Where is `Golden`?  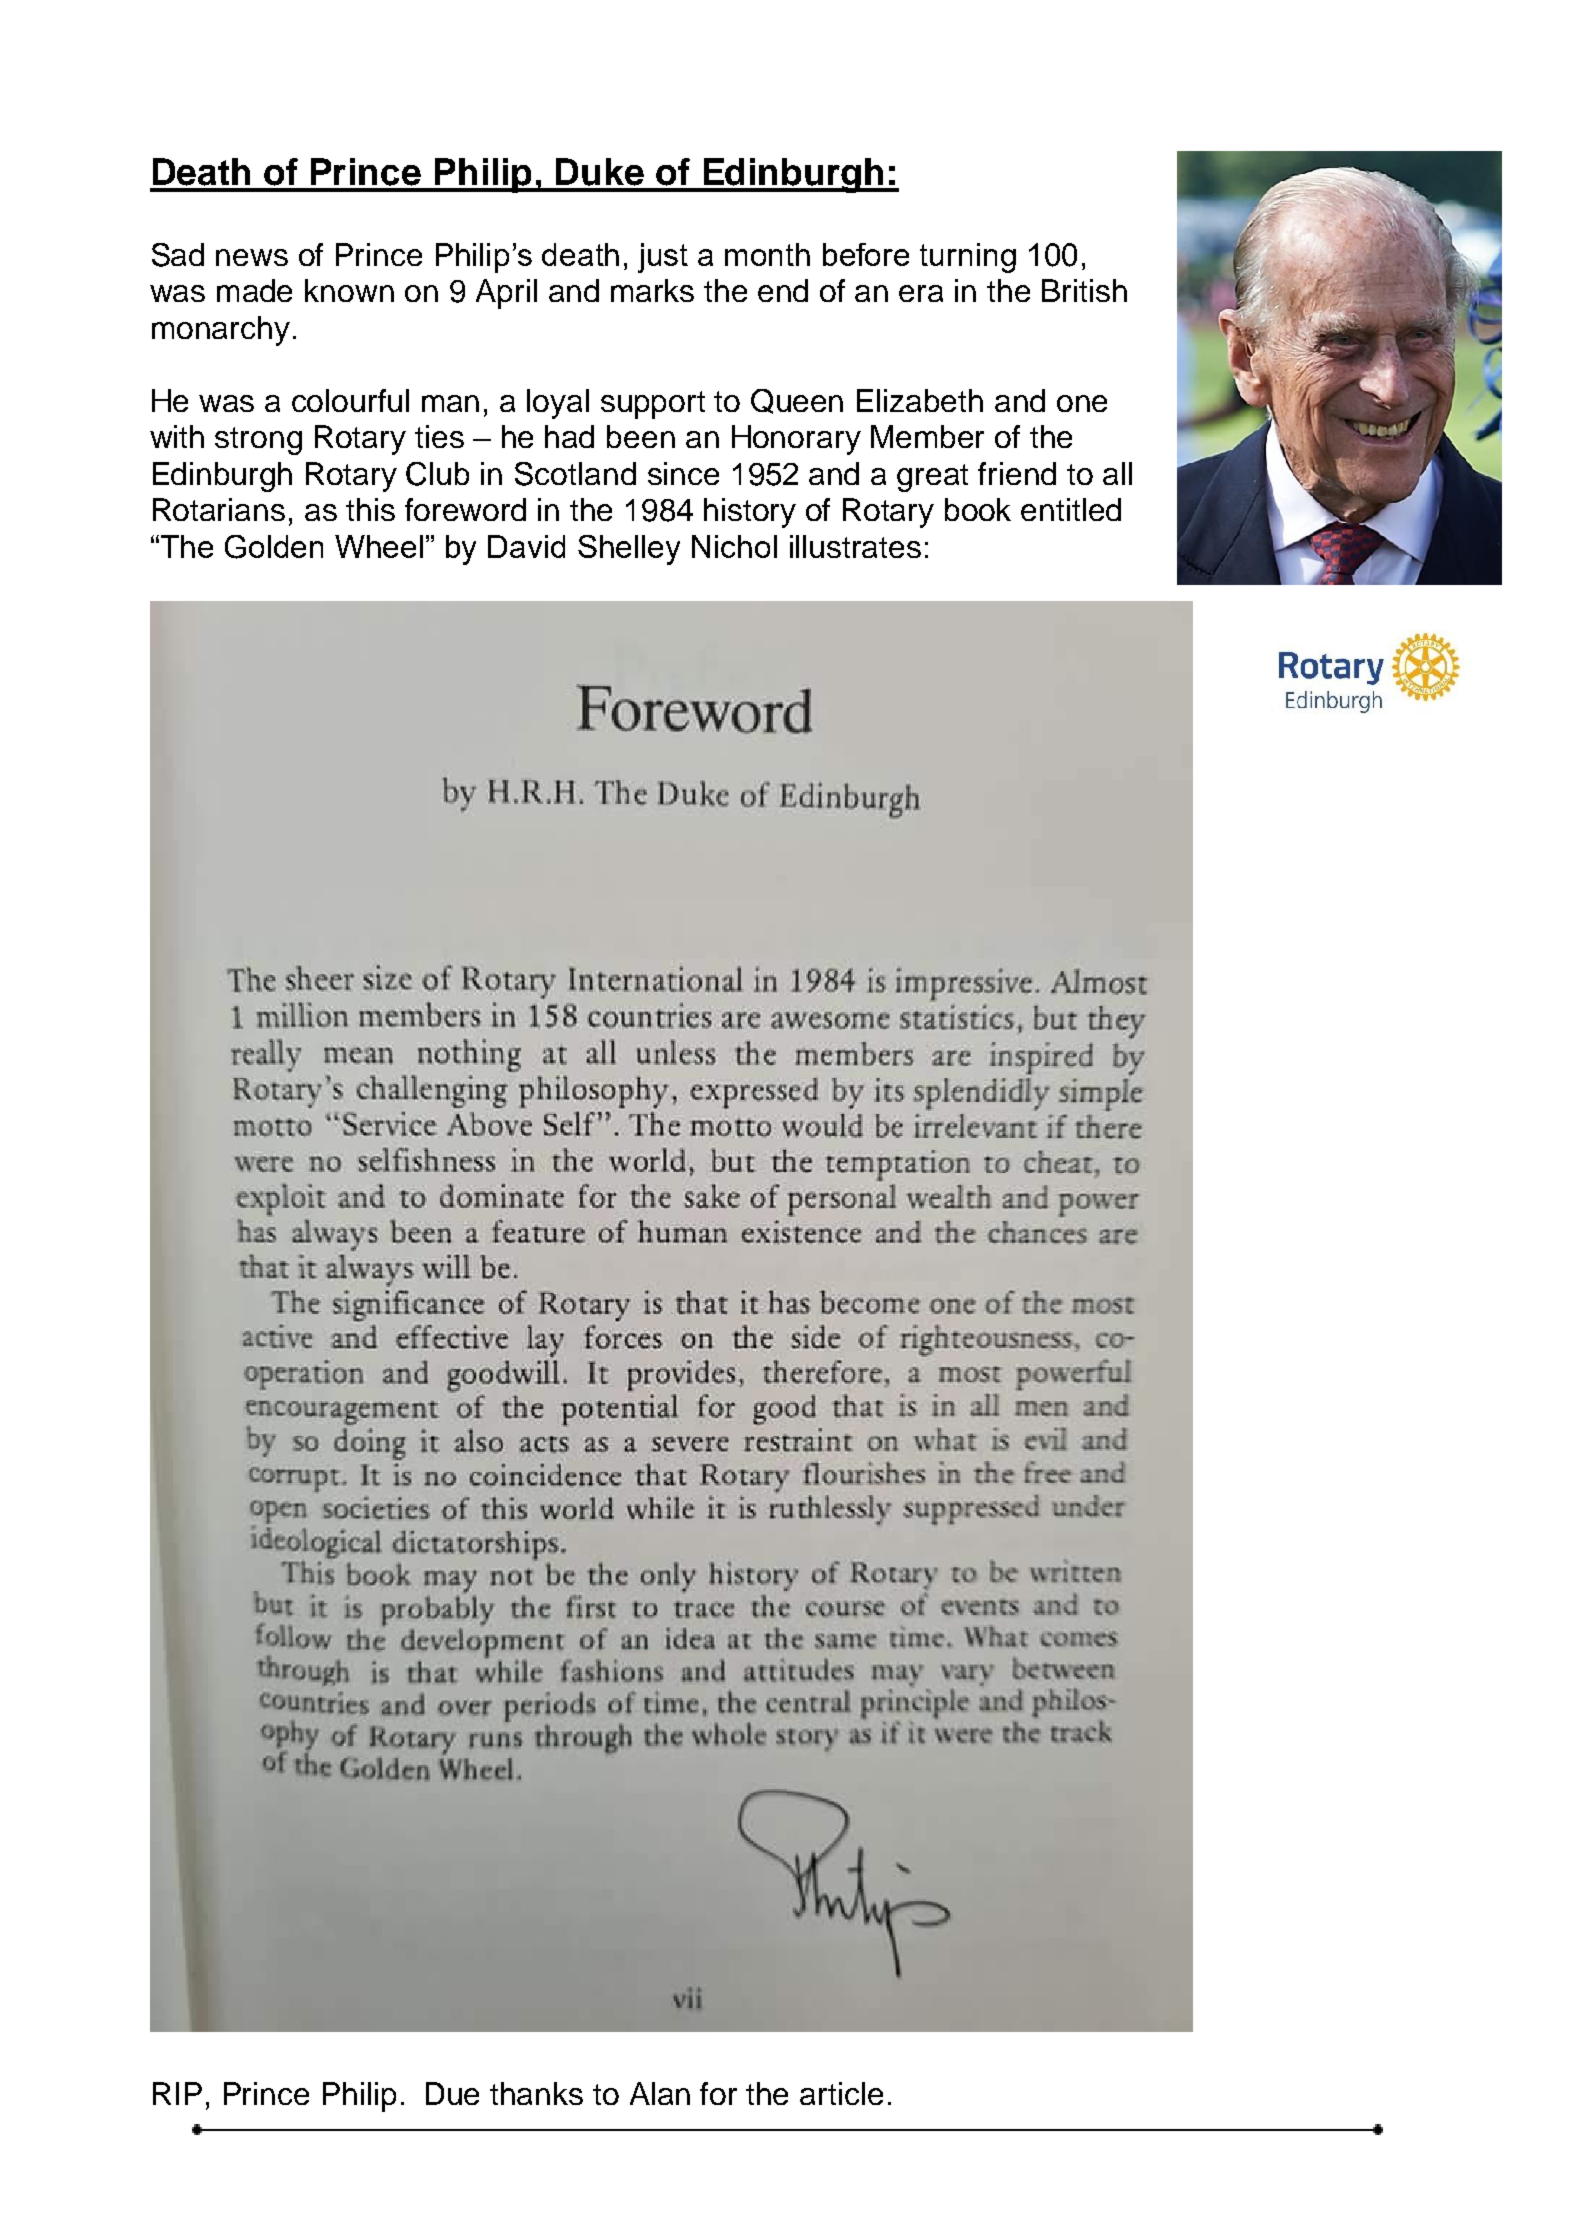 Golden is located at coordinates (274, 547).
